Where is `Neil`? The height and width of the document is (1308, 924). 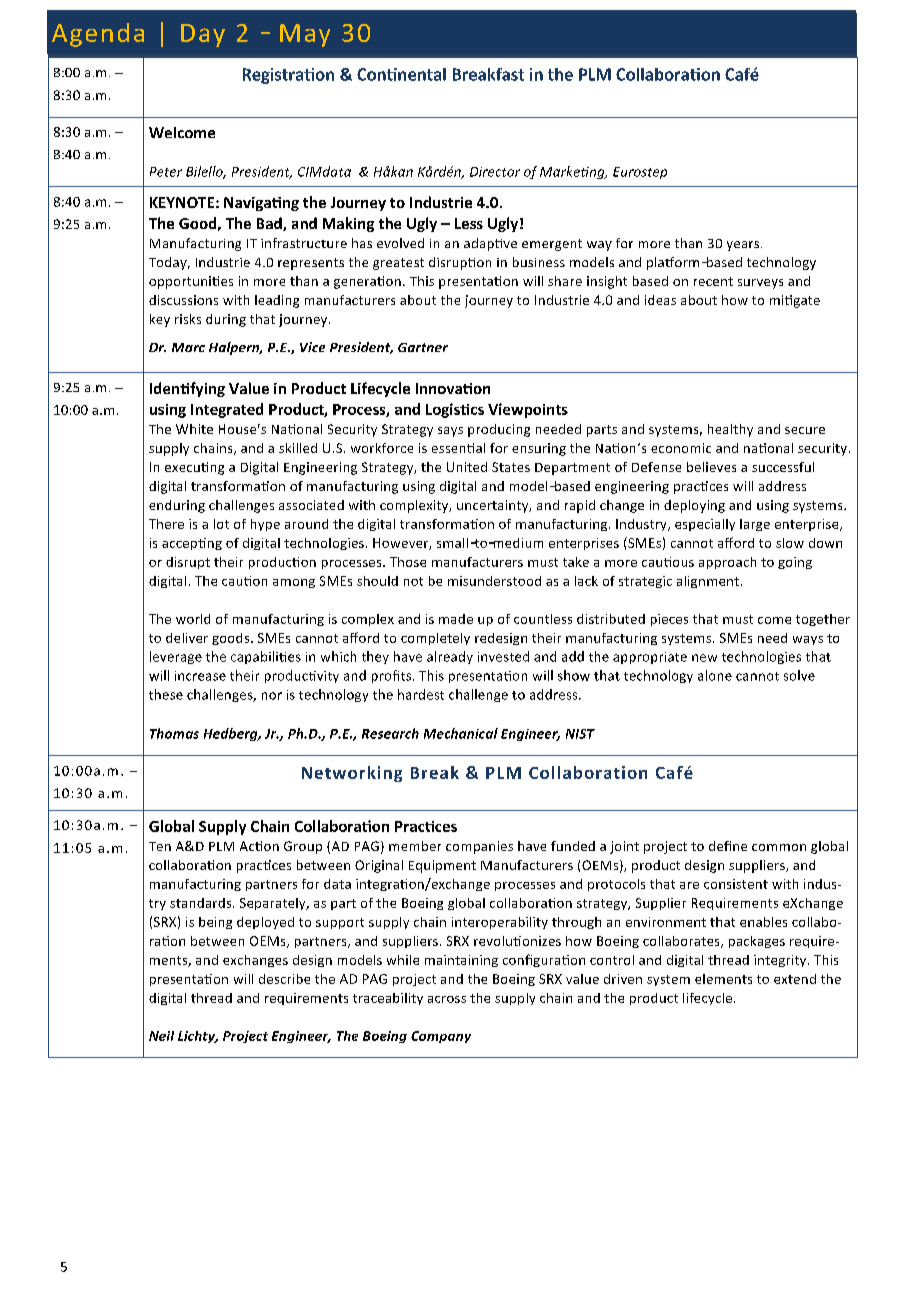 Neil is located at coordinates (161, 1036).
